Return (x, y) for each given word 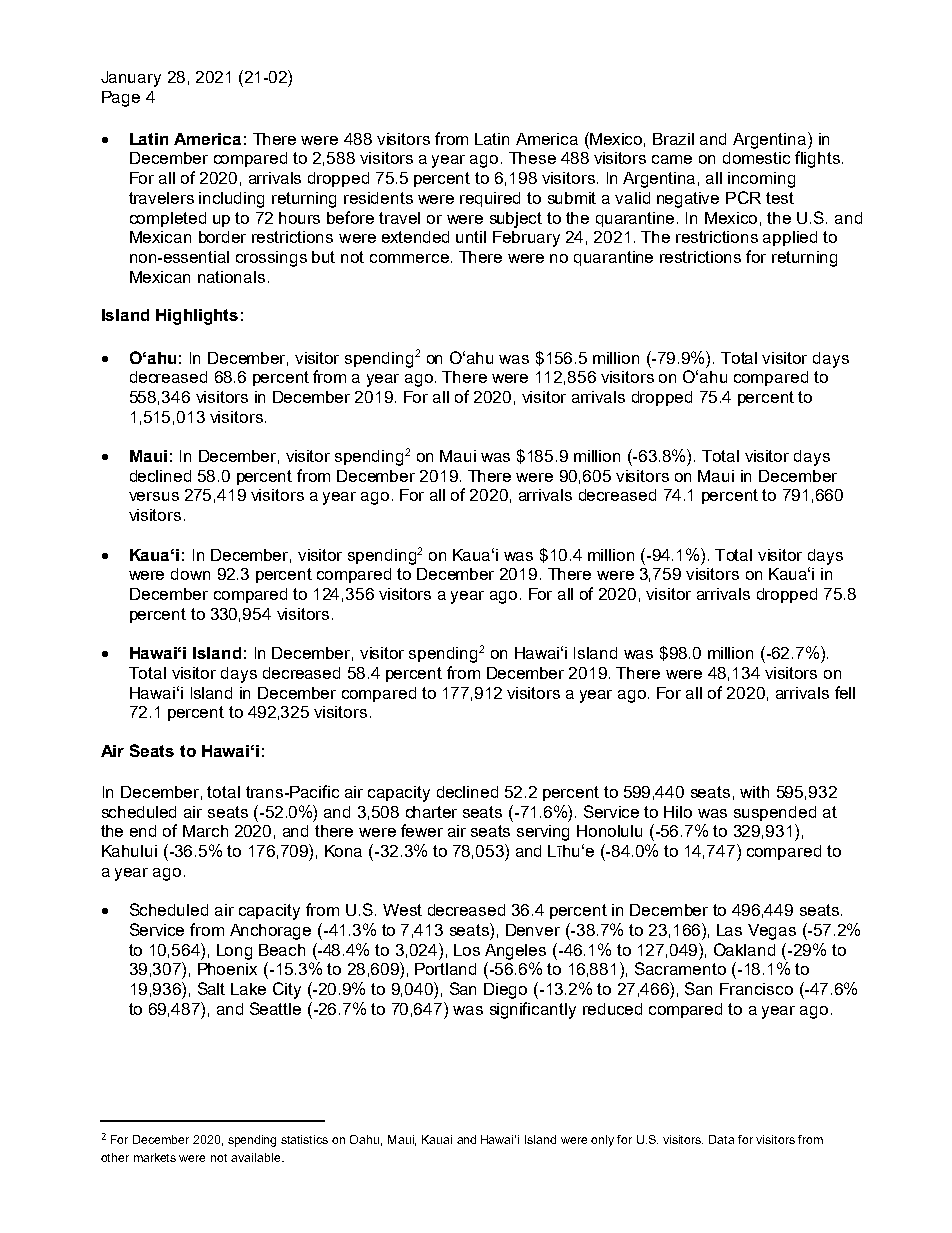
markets (155, 1157)
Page (121, 99)
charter (431, 812)
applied (790, 238)
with (754, 792)
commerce (409, 258)
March (205, 831)
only (602, 1141)
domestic (756, 158)
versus (154, 496)
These (532, 158)
